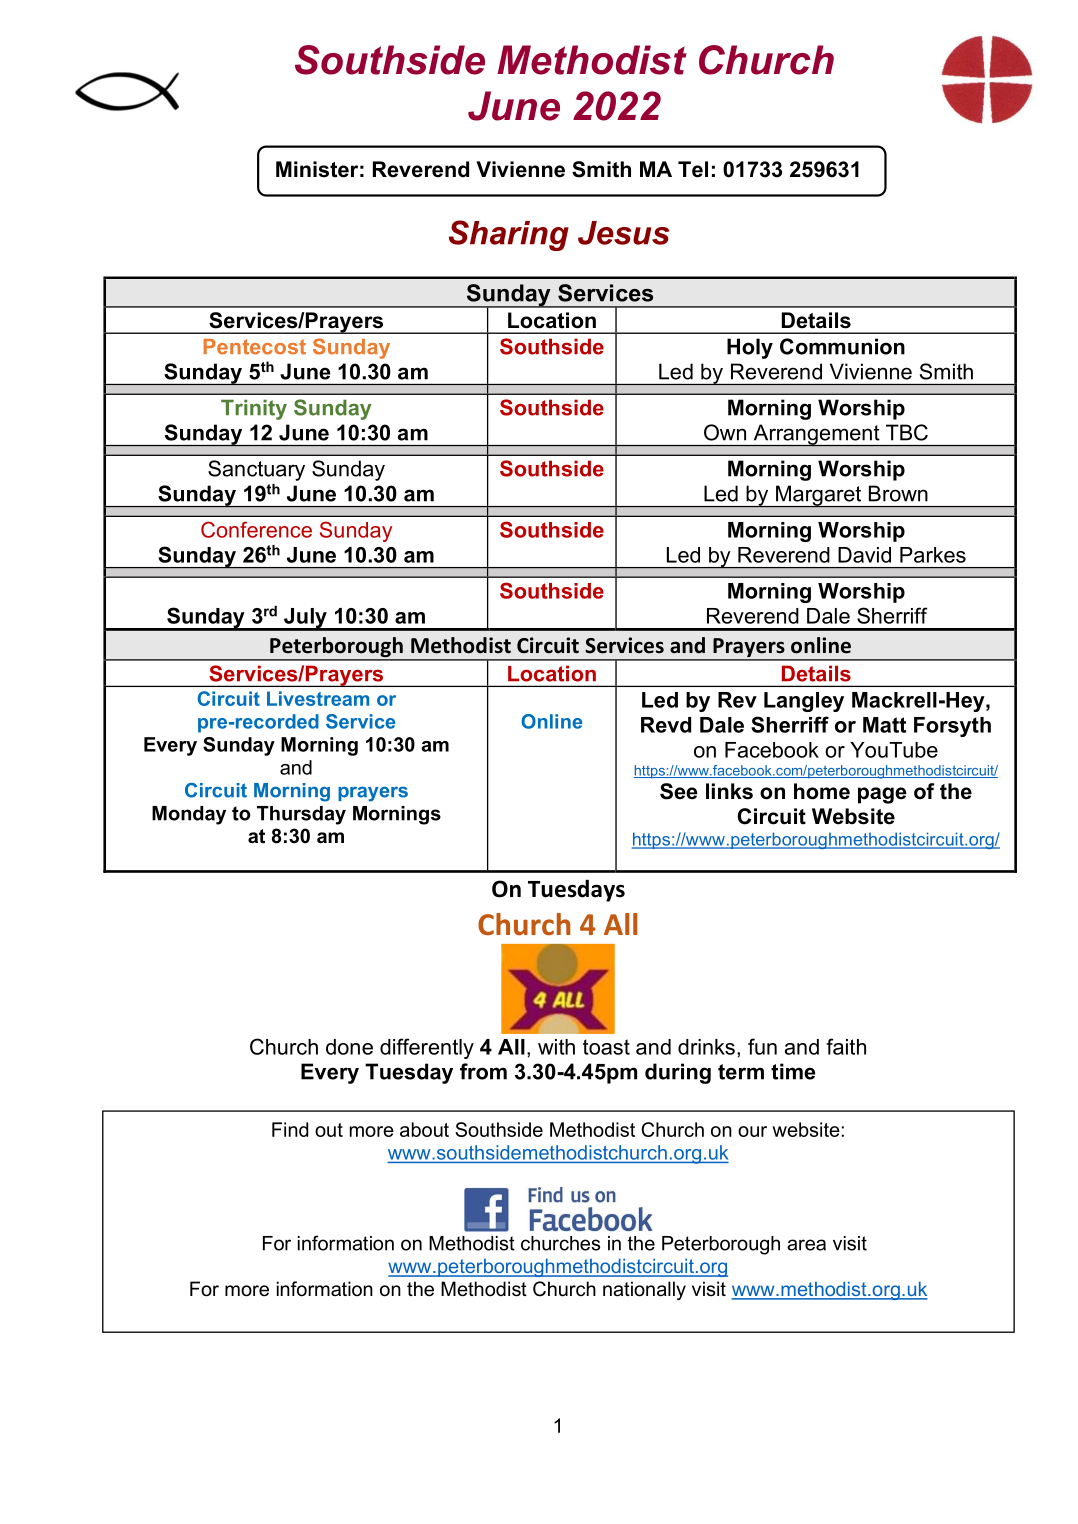 This page has height=1524, width=1078. What do you see at coordinates (623, 233) in the page?
I see `Jesus` at bounding box center [623, 233].
